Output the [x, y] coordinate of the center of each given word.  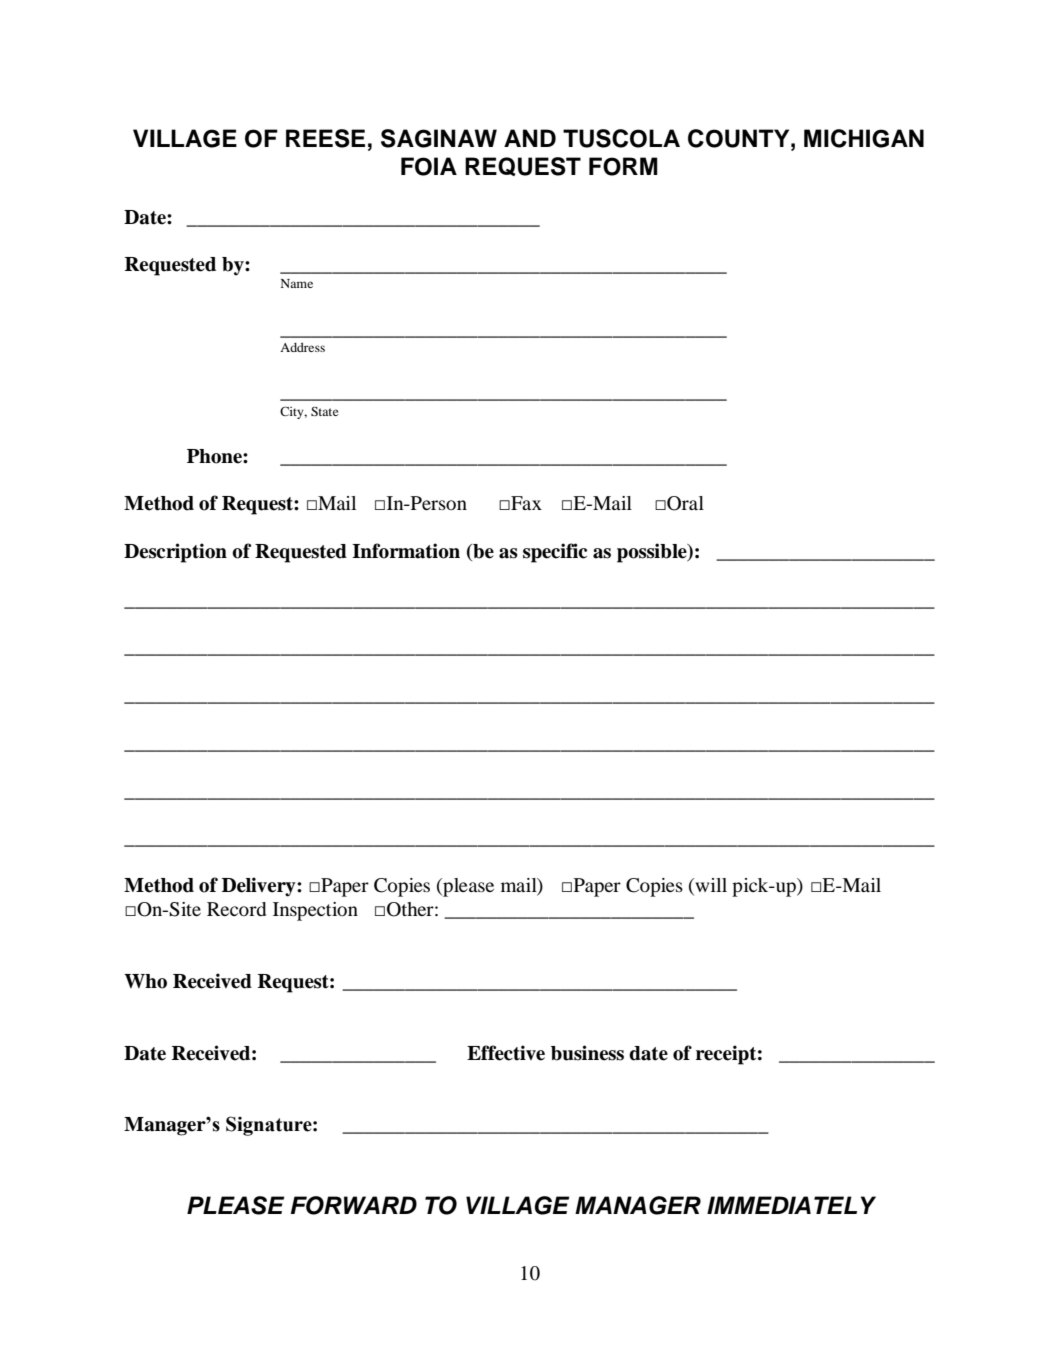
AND [530, 138]
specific [555, 553]
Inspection [315, 911]
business [587, 1053]
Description [175, 553]
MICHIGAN [864, 138]
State [325, 411]
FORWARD [354, 1205]
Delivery [260, 887]
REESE [325, 138]
